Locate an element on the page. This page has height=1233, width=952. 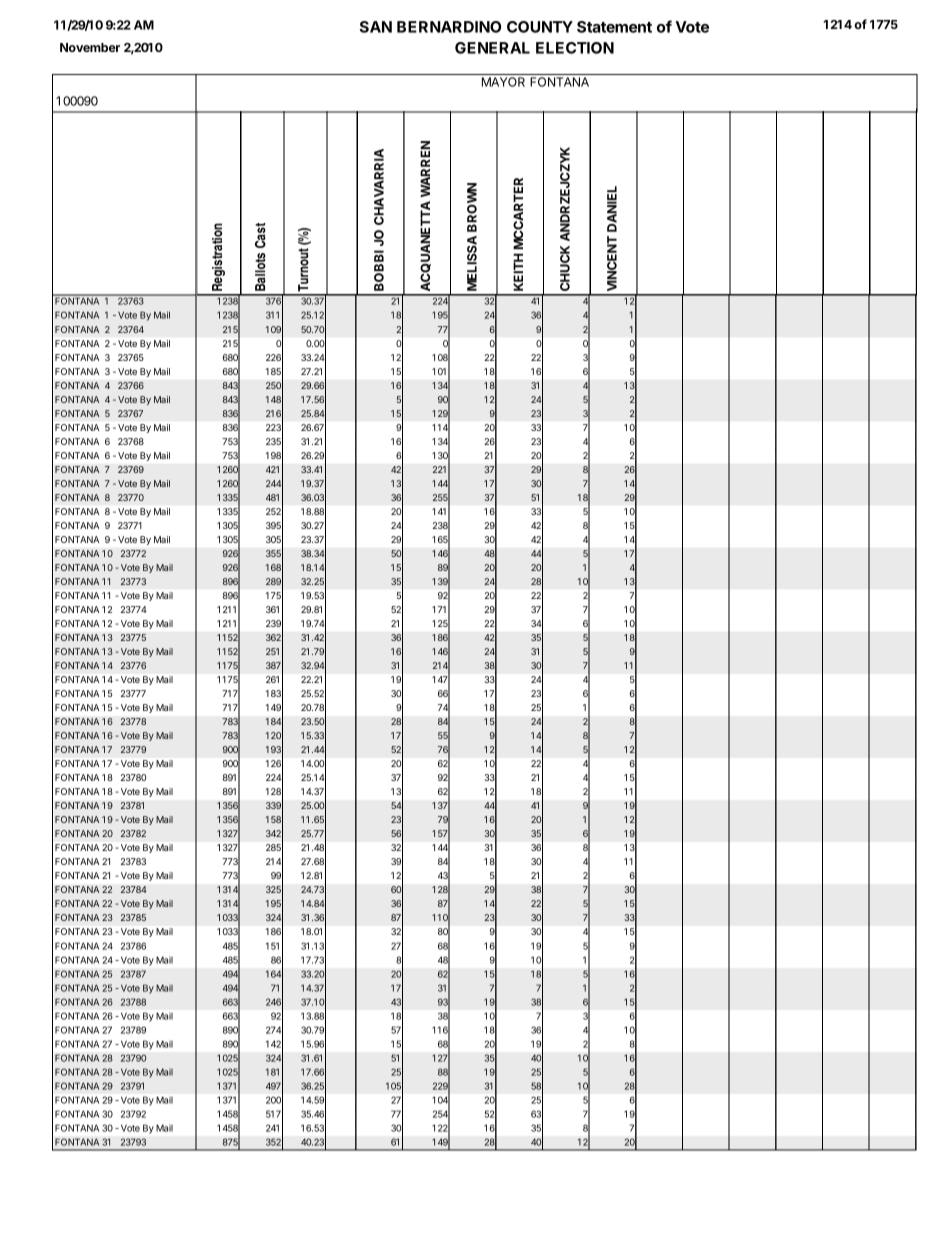
MAYOR is located at coordinates (503, 82).
